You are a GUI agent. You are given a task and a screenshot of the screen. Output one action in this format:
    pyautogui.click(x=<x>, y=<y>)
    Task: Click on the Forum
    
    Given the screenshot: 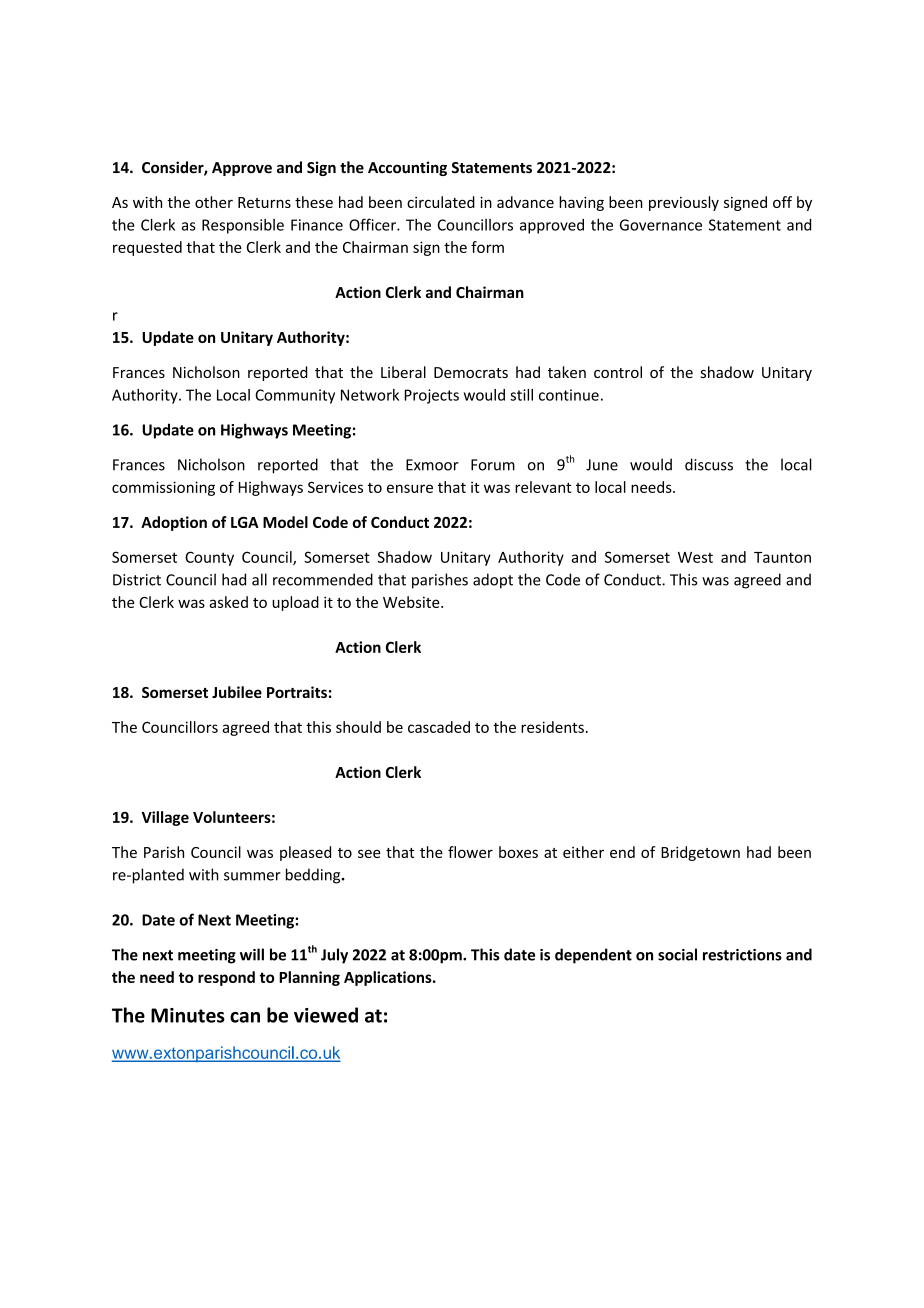 What is the action you would take?
    pyautogui.click(x=493, y=465)
